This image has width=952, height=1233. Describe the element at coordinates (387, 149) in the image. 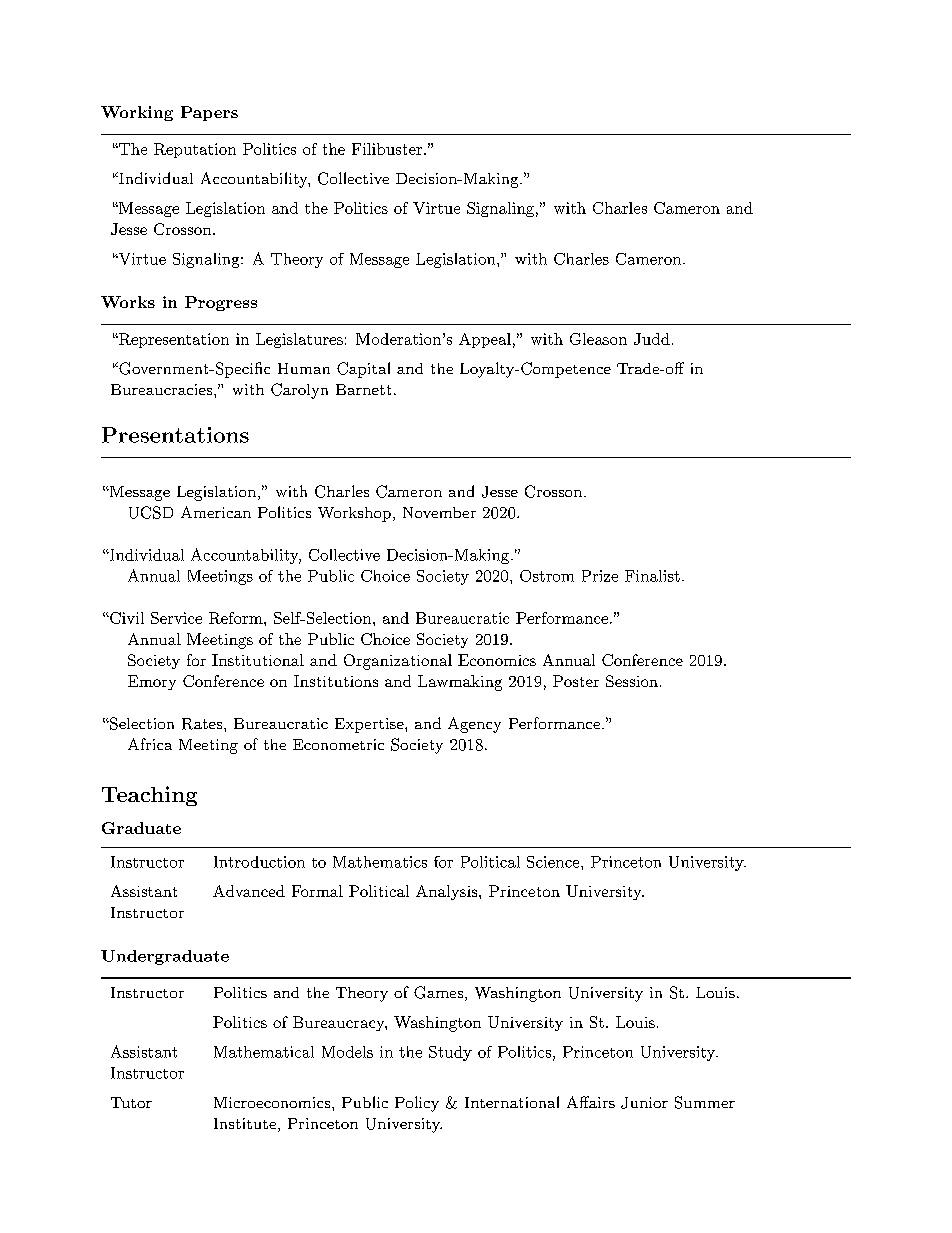

I see `Filibuster` at that location.
